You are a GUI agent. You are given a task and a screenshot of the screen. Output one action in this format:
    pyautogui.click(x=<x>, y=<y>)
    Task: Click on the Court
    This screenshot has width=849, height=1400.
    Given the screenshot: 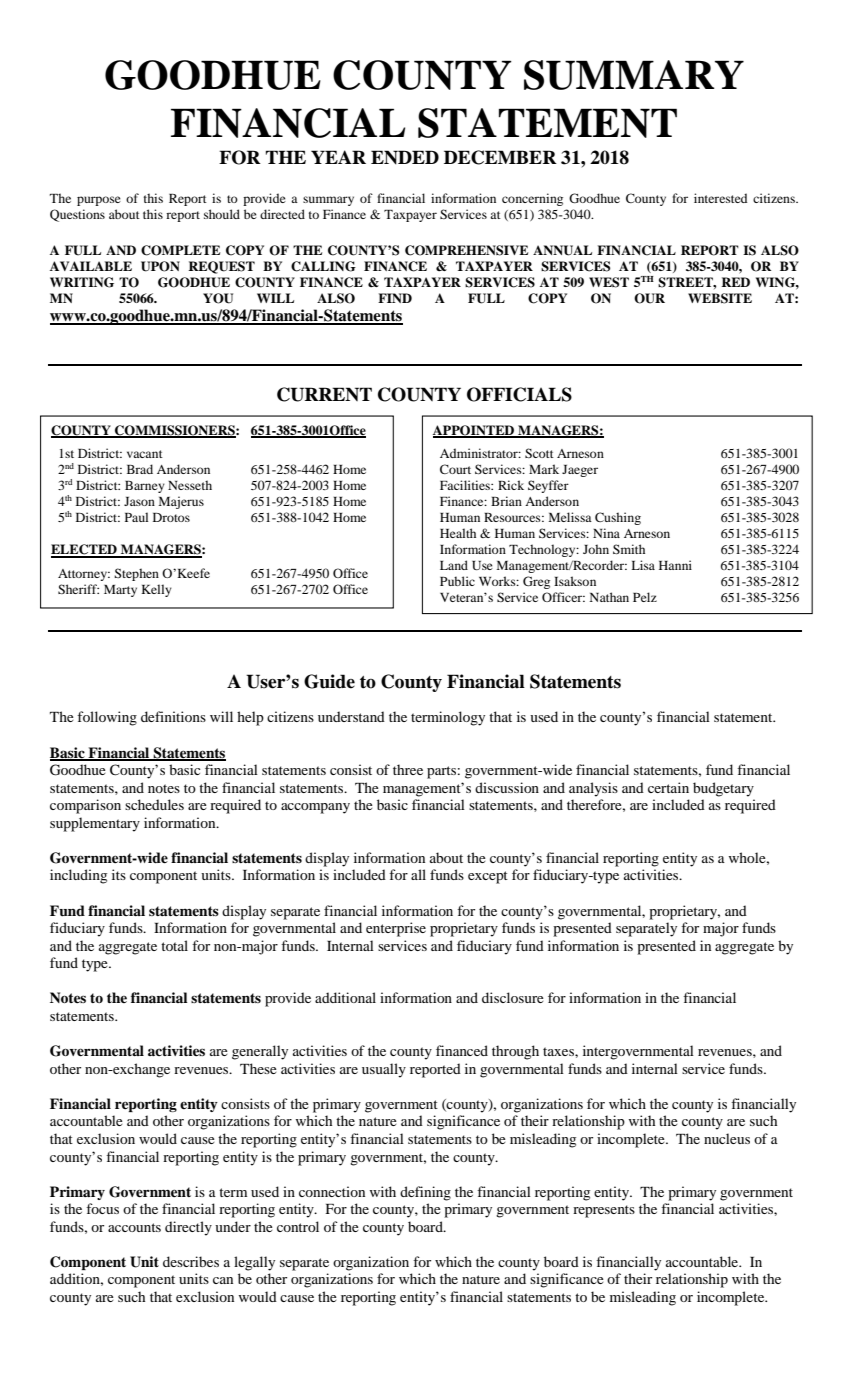 What is the action you would take?
    pyautogui.click(x=455, y=469)
